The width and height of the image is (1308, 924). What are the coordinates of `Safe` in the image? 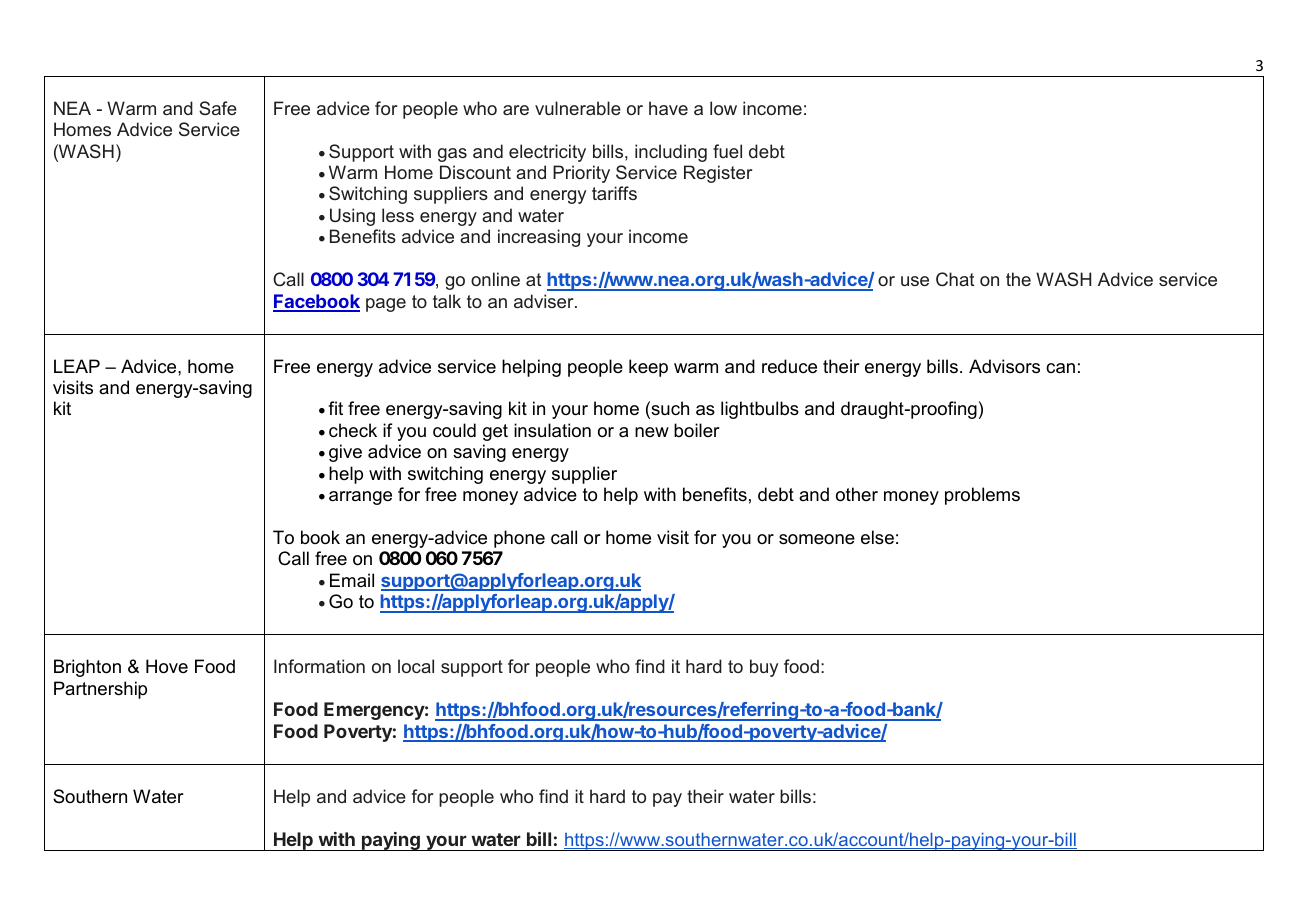 It's located at (218, 108).
